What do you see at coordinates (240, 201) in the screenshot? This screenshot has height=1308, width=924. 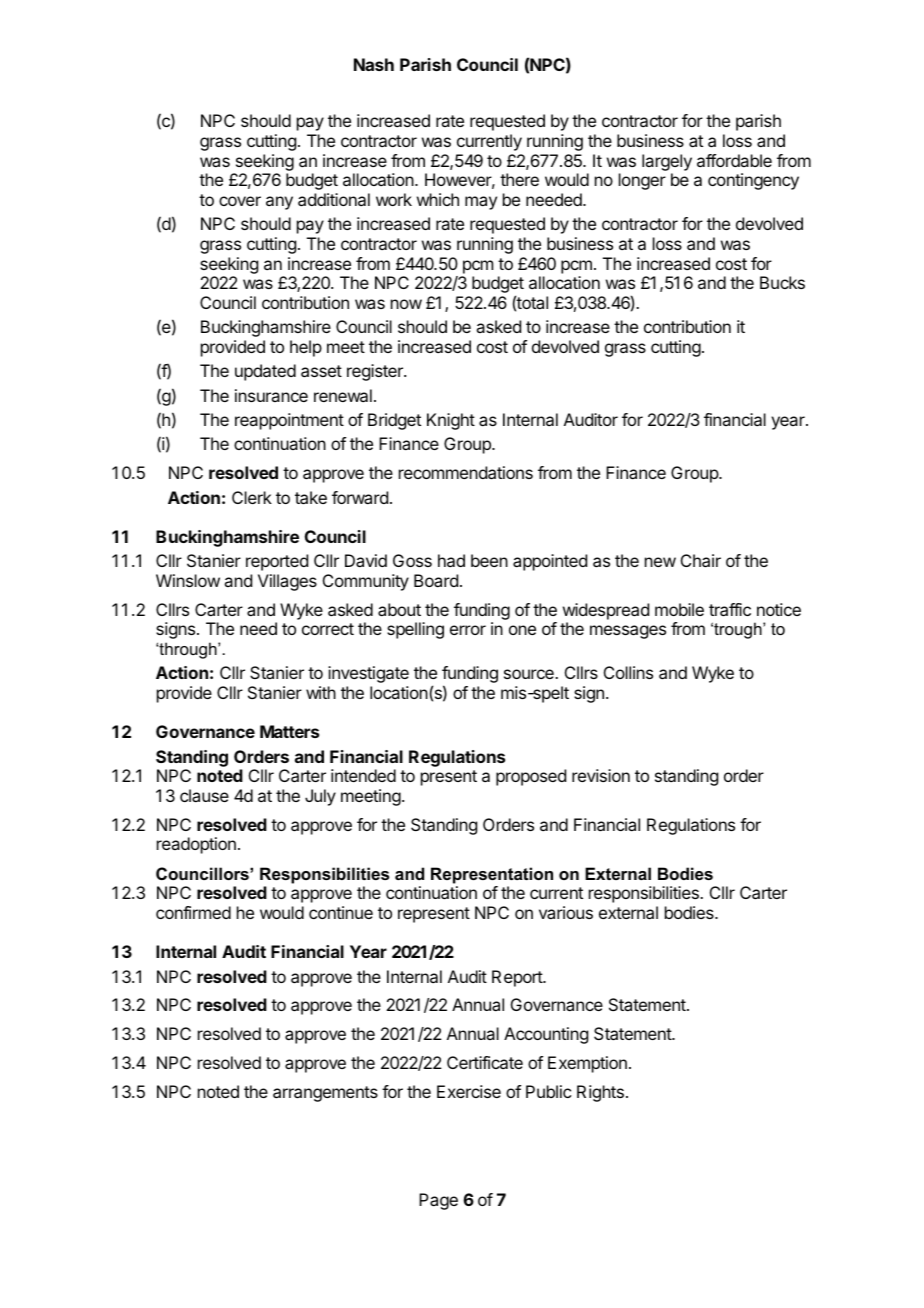 I see `cover` at bounding box center [240, 201].
